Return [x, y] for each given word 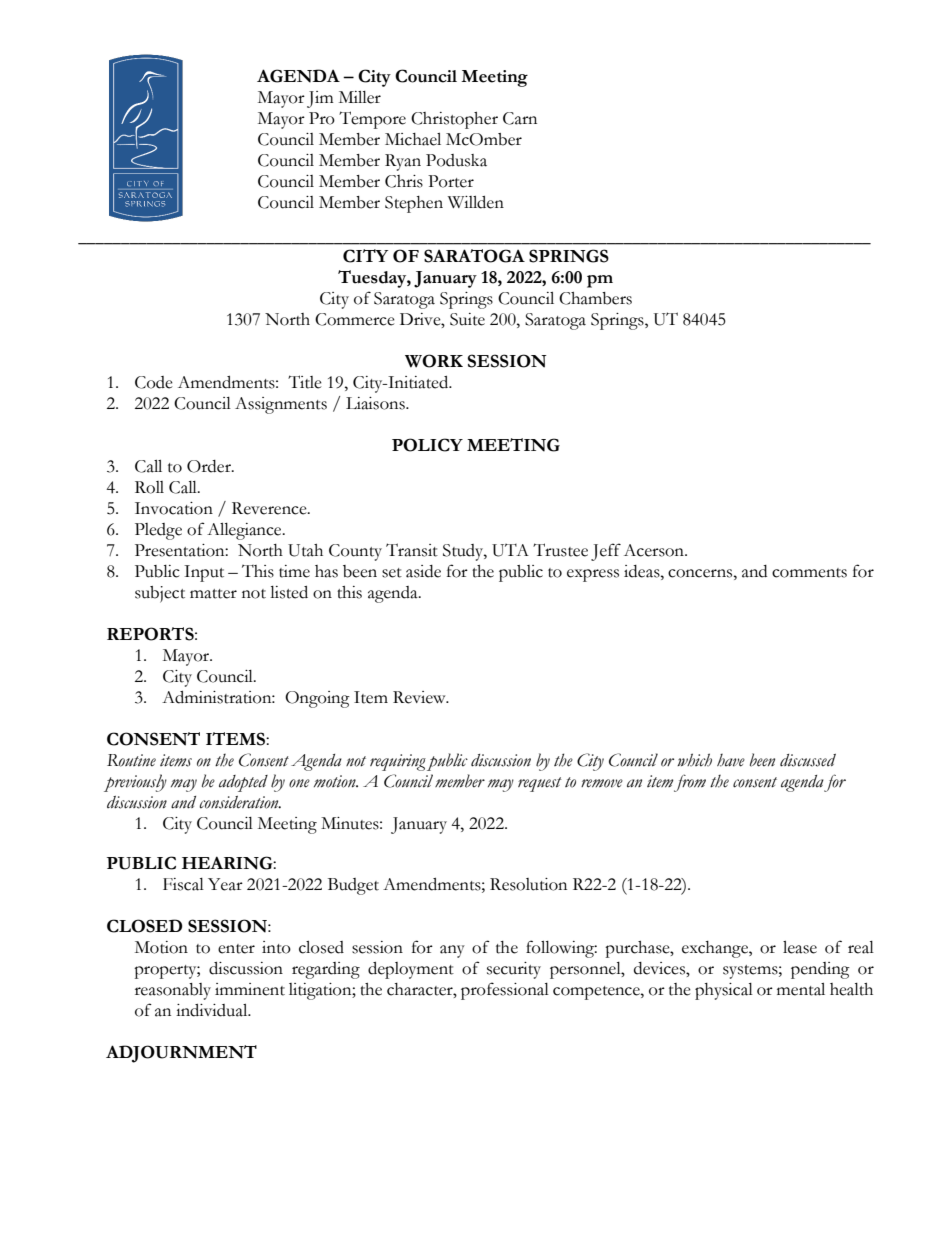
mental [801, 989]
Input [204, 573]
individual [213, 1010]
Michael [413, 139]
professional [505, 991]
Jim [320, 99]
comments [809, 573]
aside [423, 571]
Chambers [595, 298]
